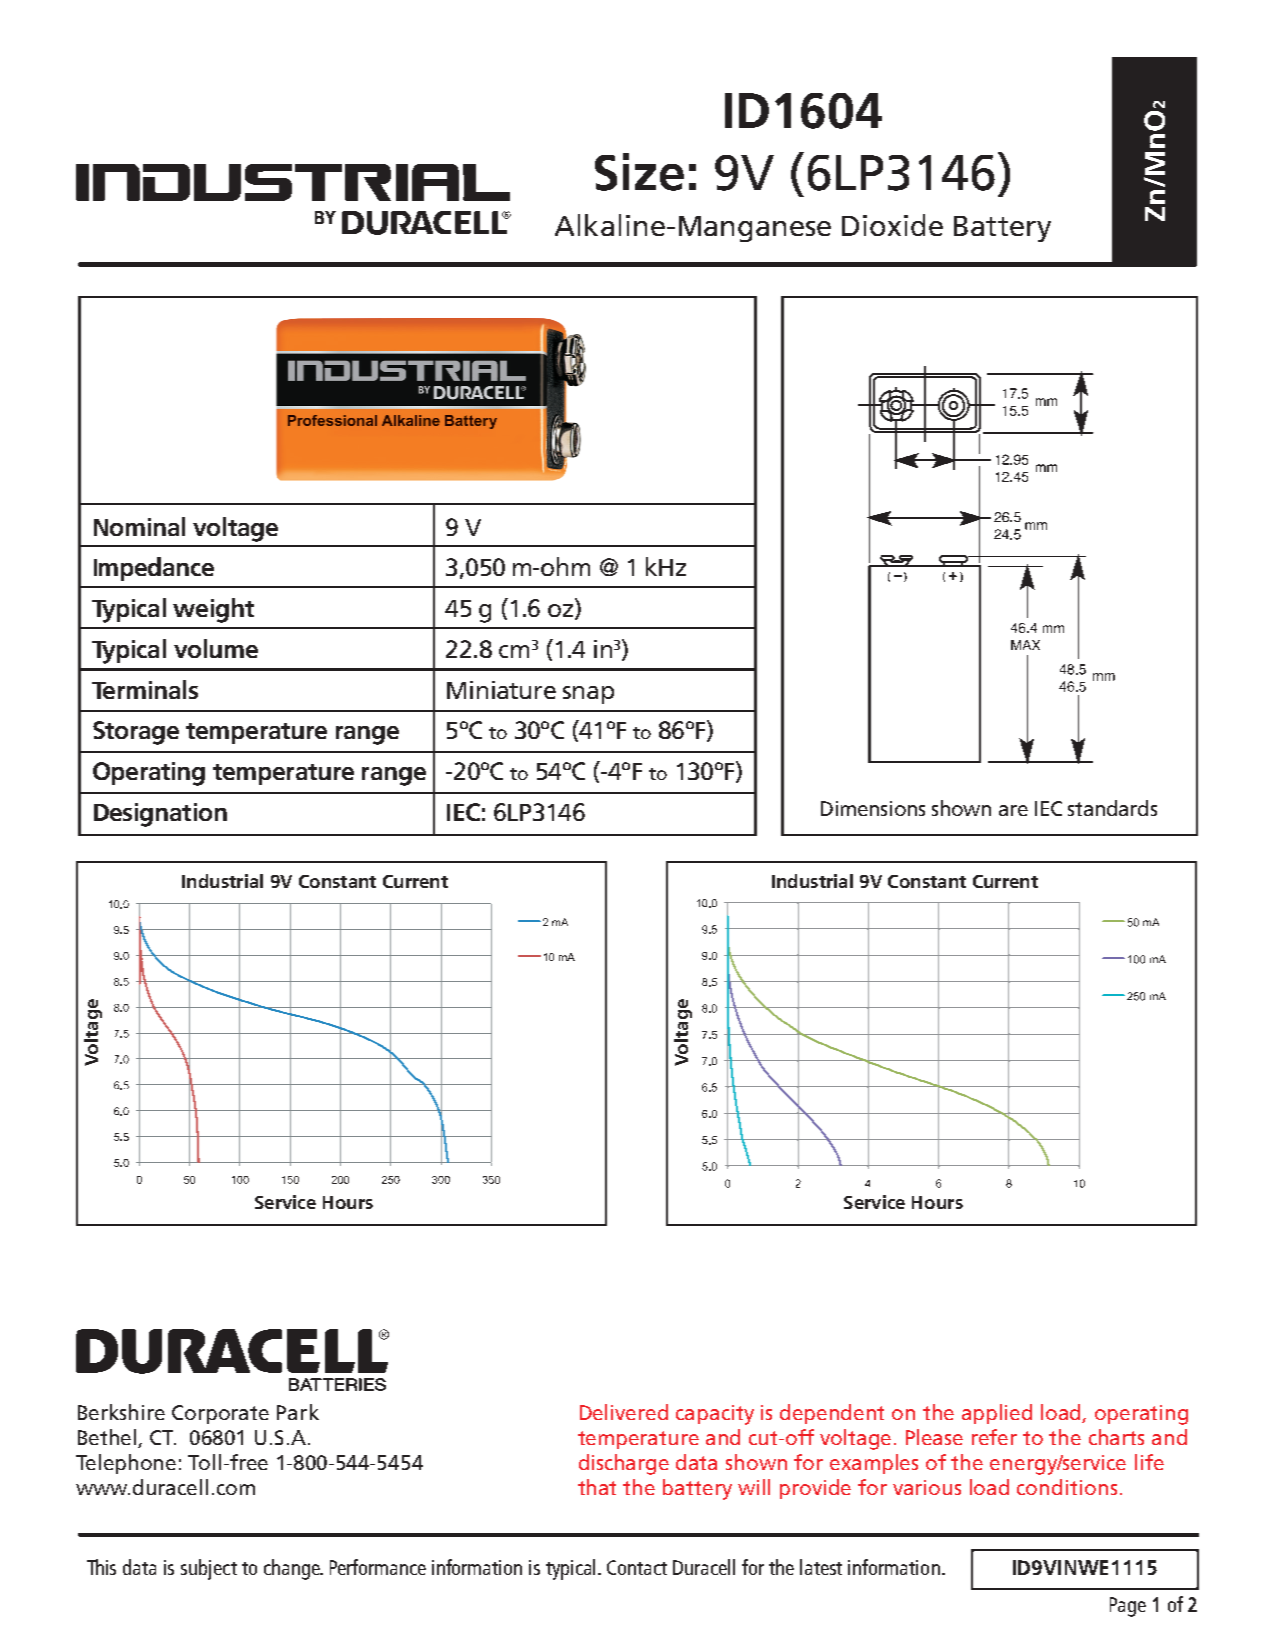 The height and width of the screenshot is (1647, 1273). What do you see at coordinates (997, 1414) in the screenshot?
I see `applied` at bounding box center [997, 1414].
